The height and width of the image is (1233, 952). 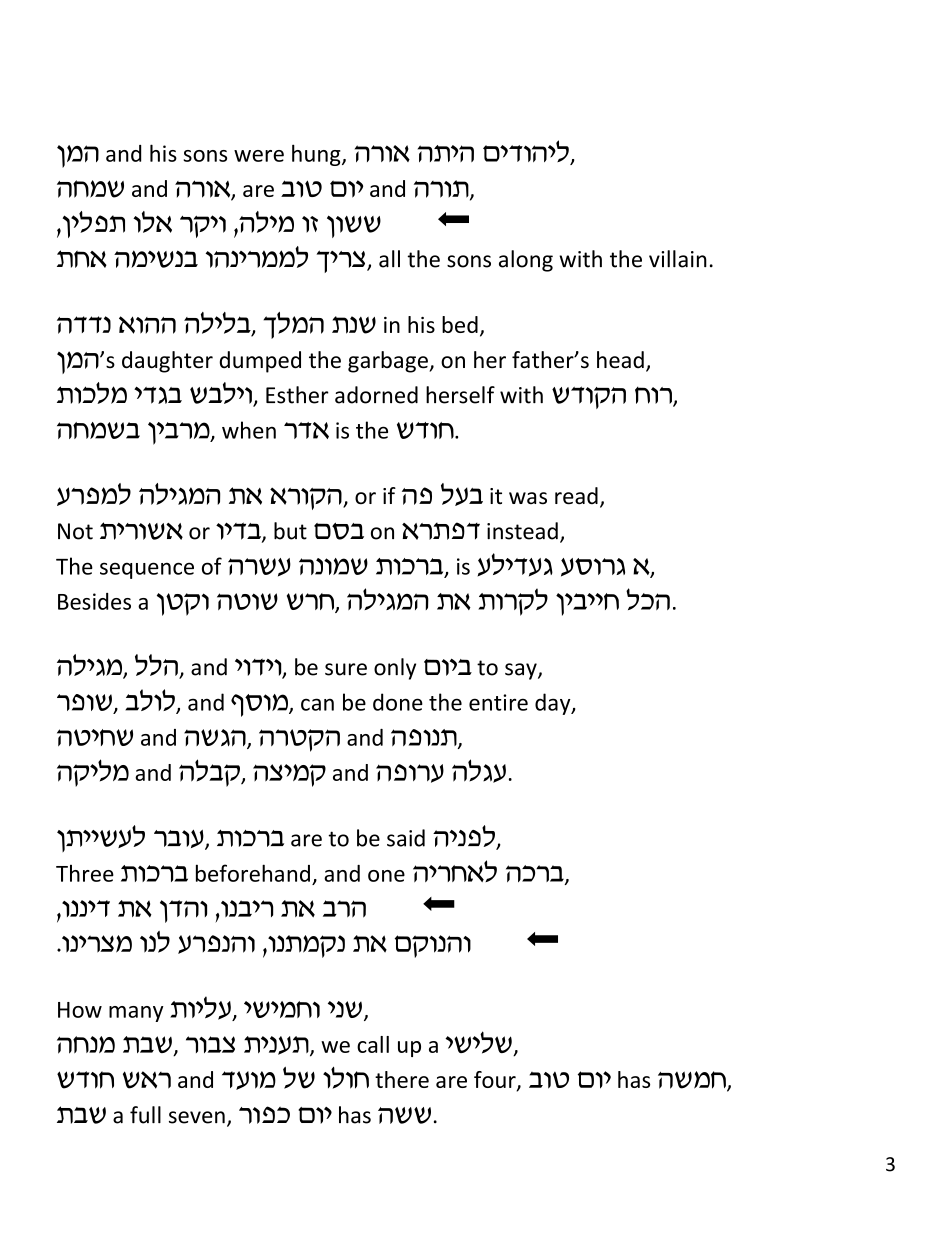 I want to click on Besides, so click(x=94, y=601).
